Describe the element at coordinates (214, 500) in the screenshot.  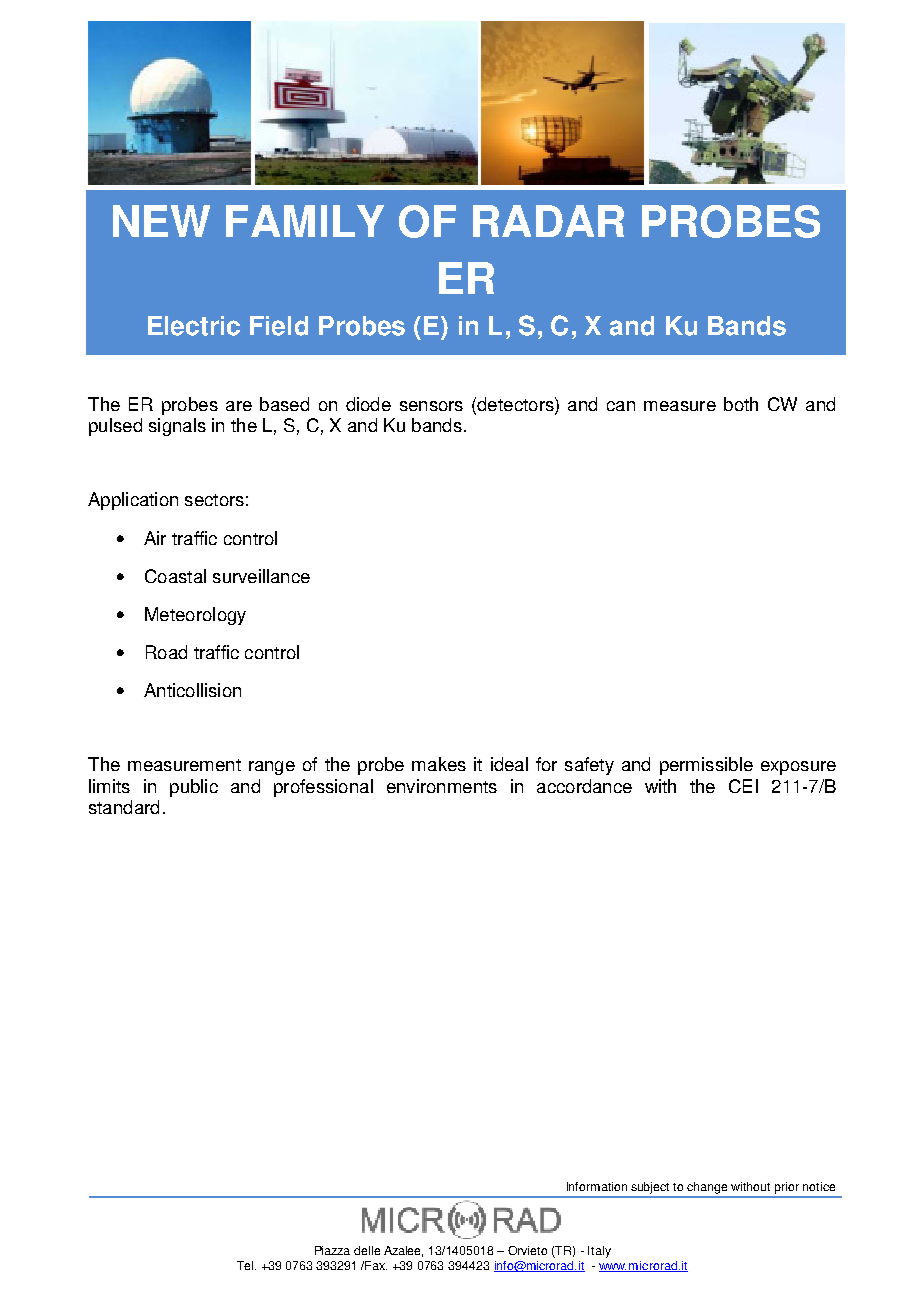
I see `sectors` at that location.
